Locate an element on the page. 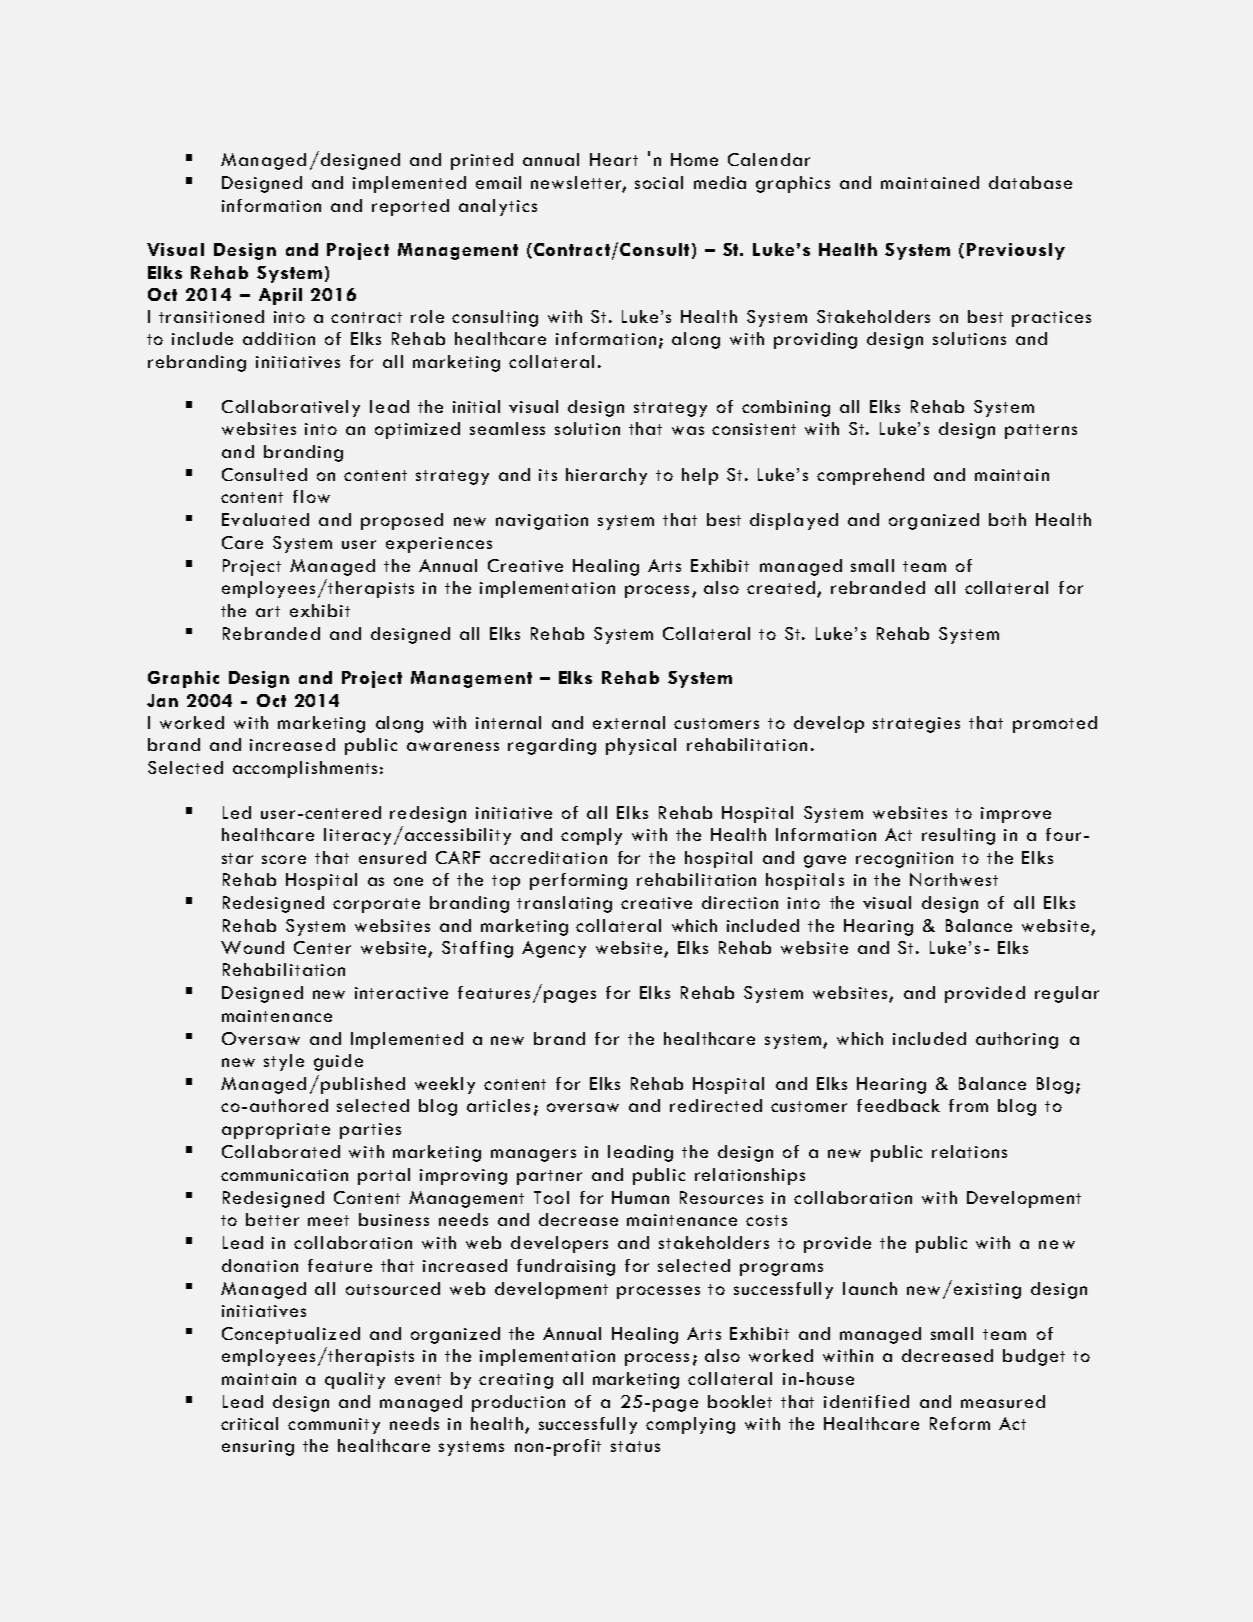 The image size is (1253, 1622). critical is located at coordinates (249, 1423).
